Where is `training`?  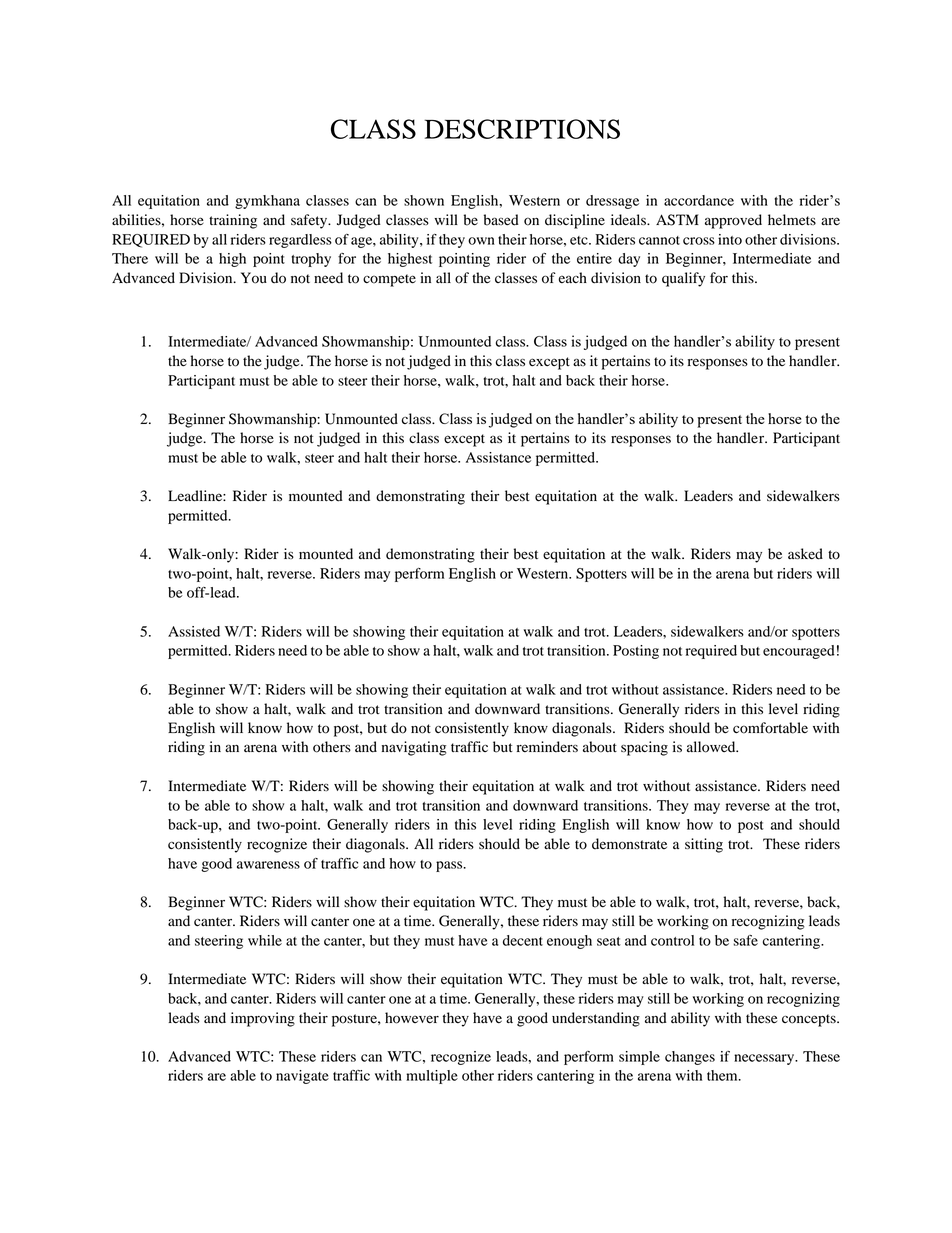 training is located at coordinates (233, 221).
